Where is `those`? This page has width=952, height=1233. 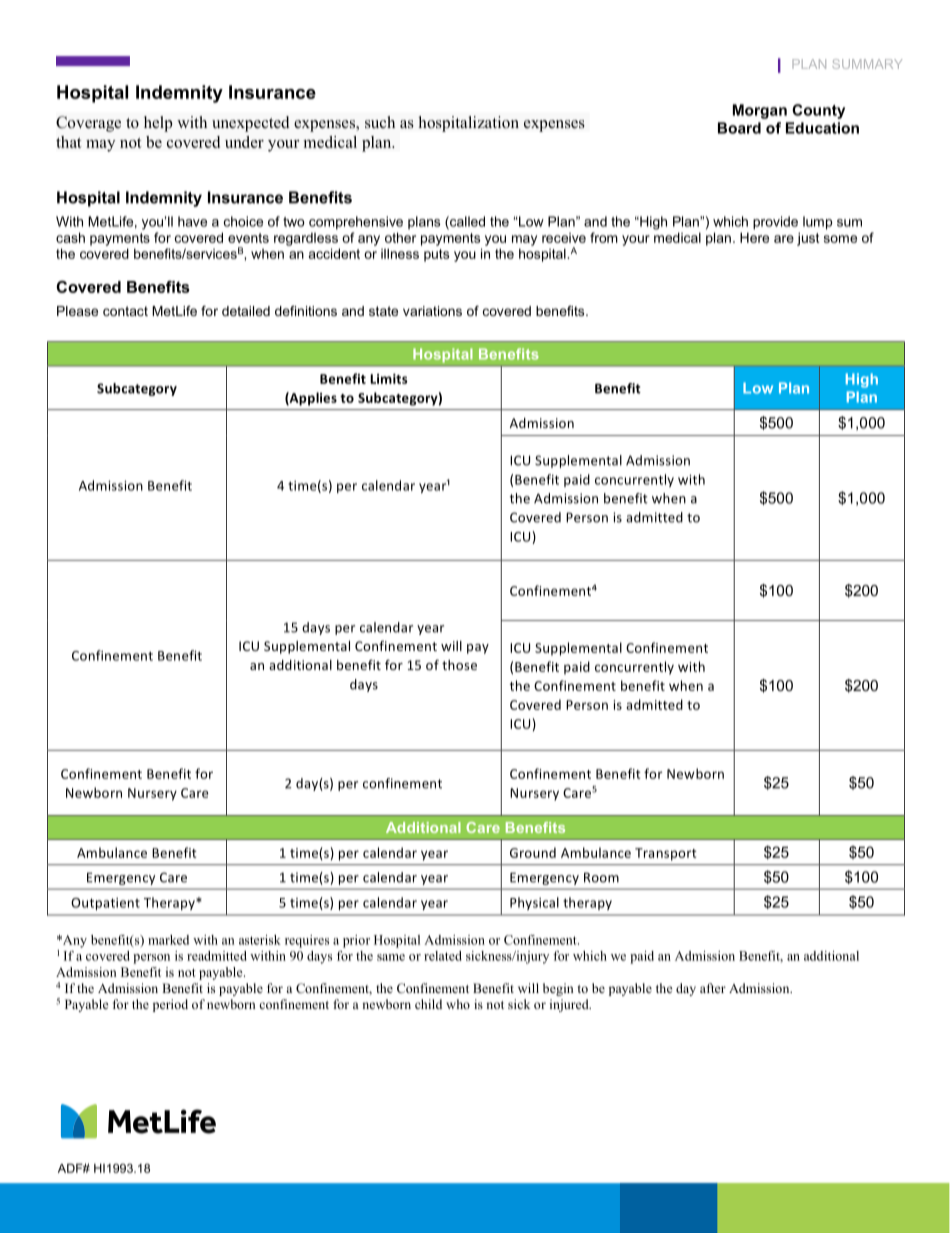
those is located at coordinates (459, 665).
